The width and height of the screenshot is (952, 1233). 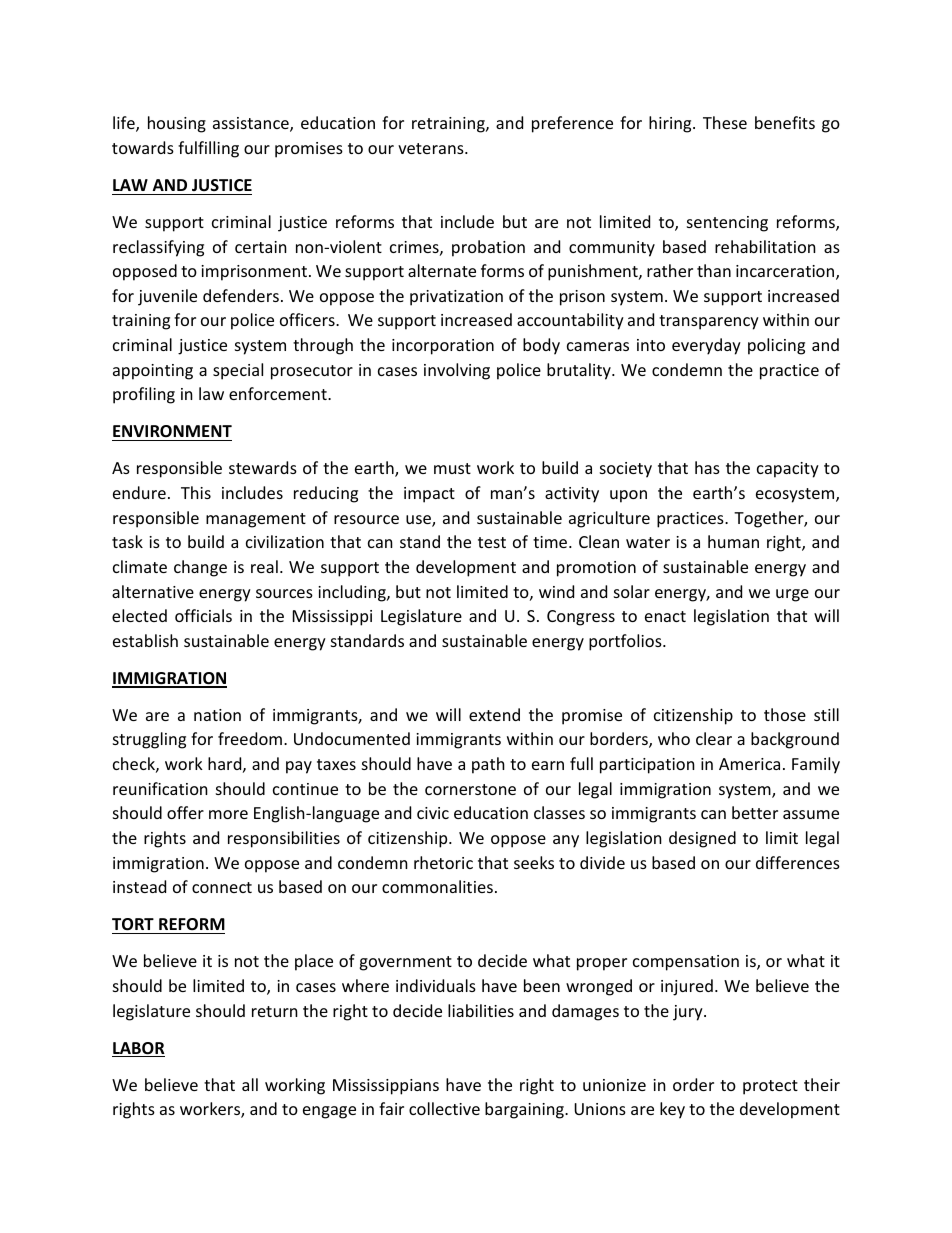 What do you see at coordinates (208, 149) in the screenshot?
I see `fulfilling` at bounding box center [208, 149].
